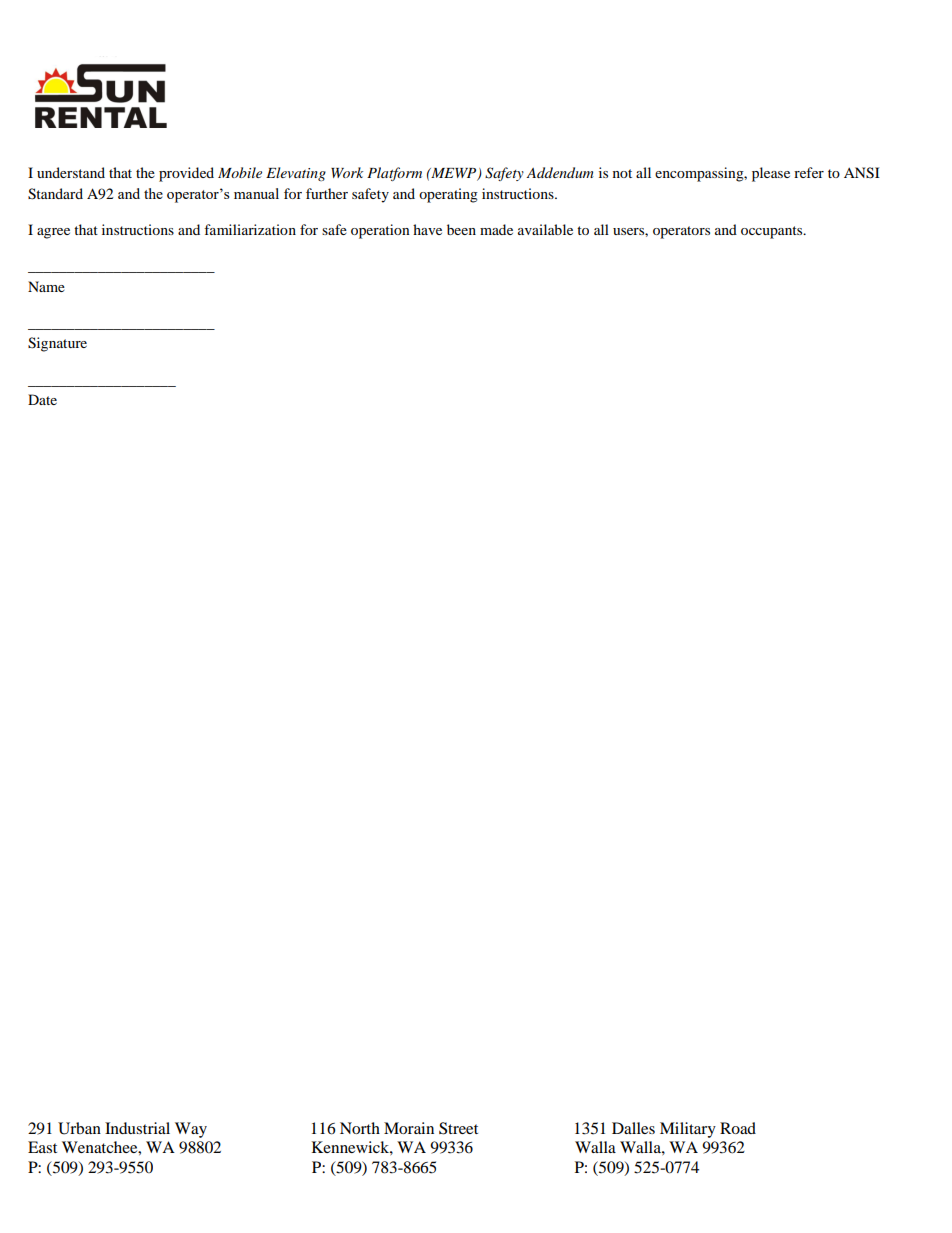 The image size is (952, 1233). What do you see at coordinates (458, 1128) in the screenshot?
I see `Street` at bounding box center [458, 1128].
